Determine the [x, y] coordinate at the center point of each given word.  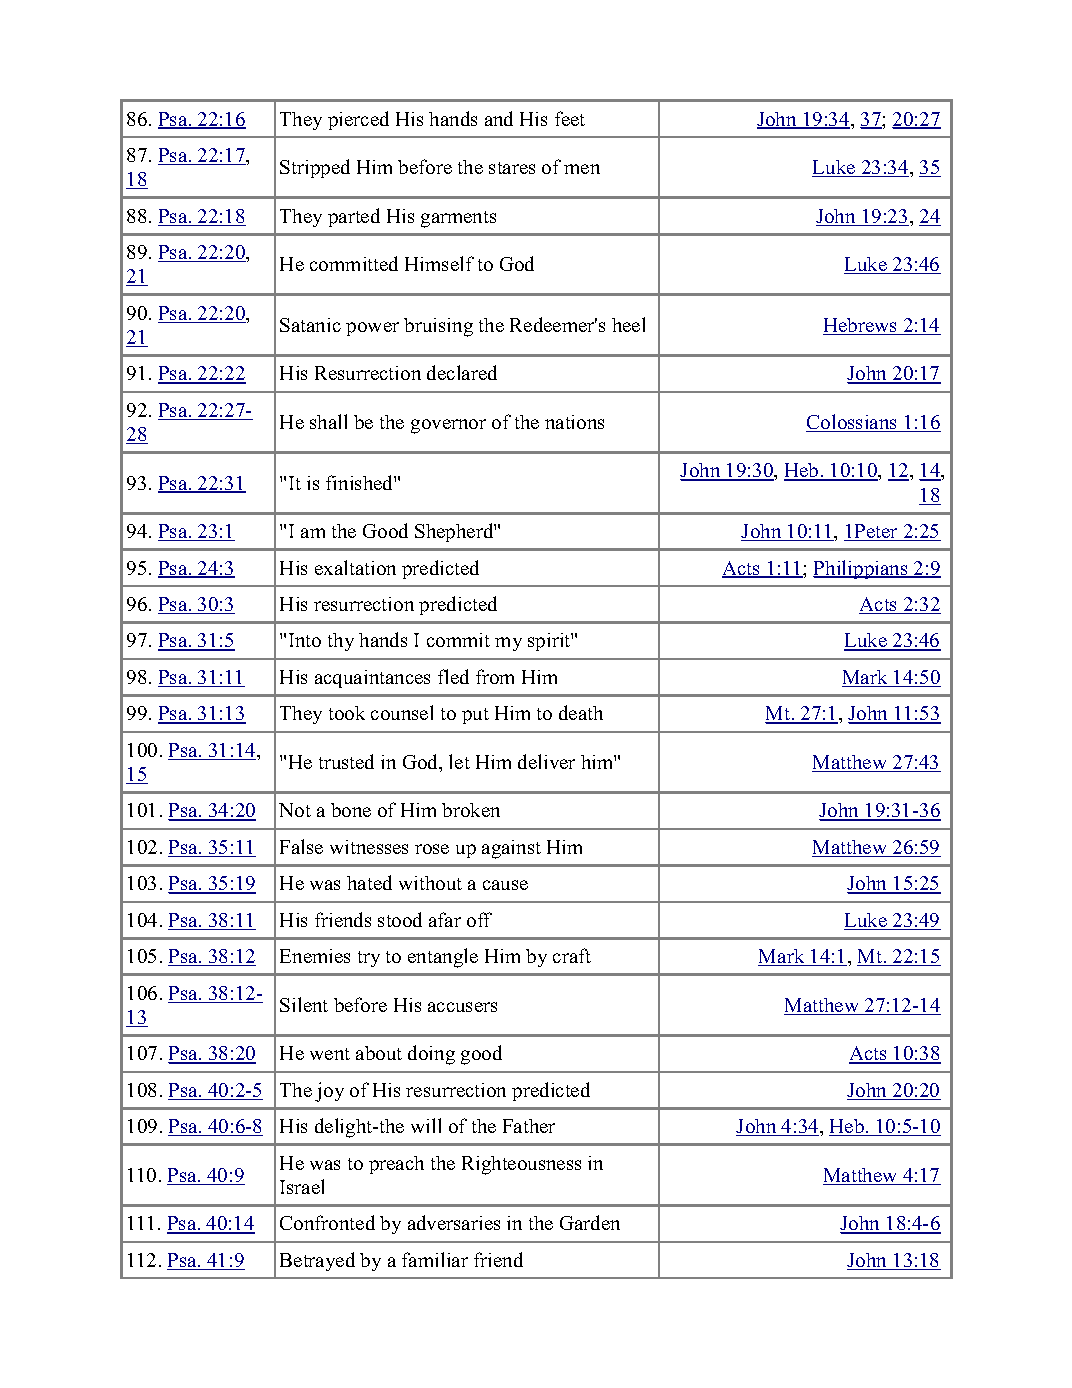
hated [369, 882]
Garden [590, 1222]
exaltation [355, 567]
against [511, 849]
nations [574, 422]
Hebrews [861, 326]
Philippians [861, 569]
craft [572, 955]
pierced [358, 120]
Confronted [327, 1222]
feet [570, 118]
